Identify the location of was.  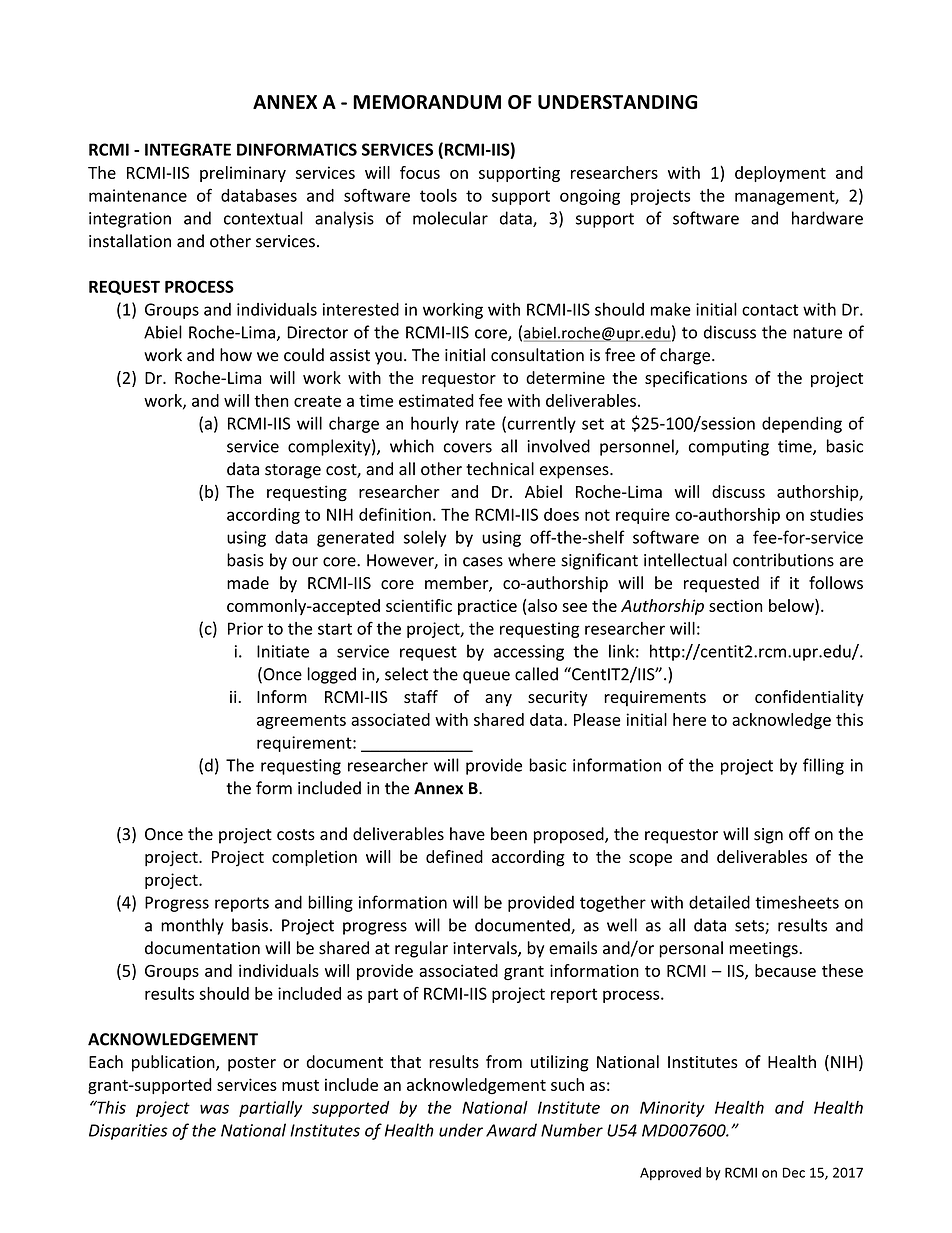
(214, 1109).
